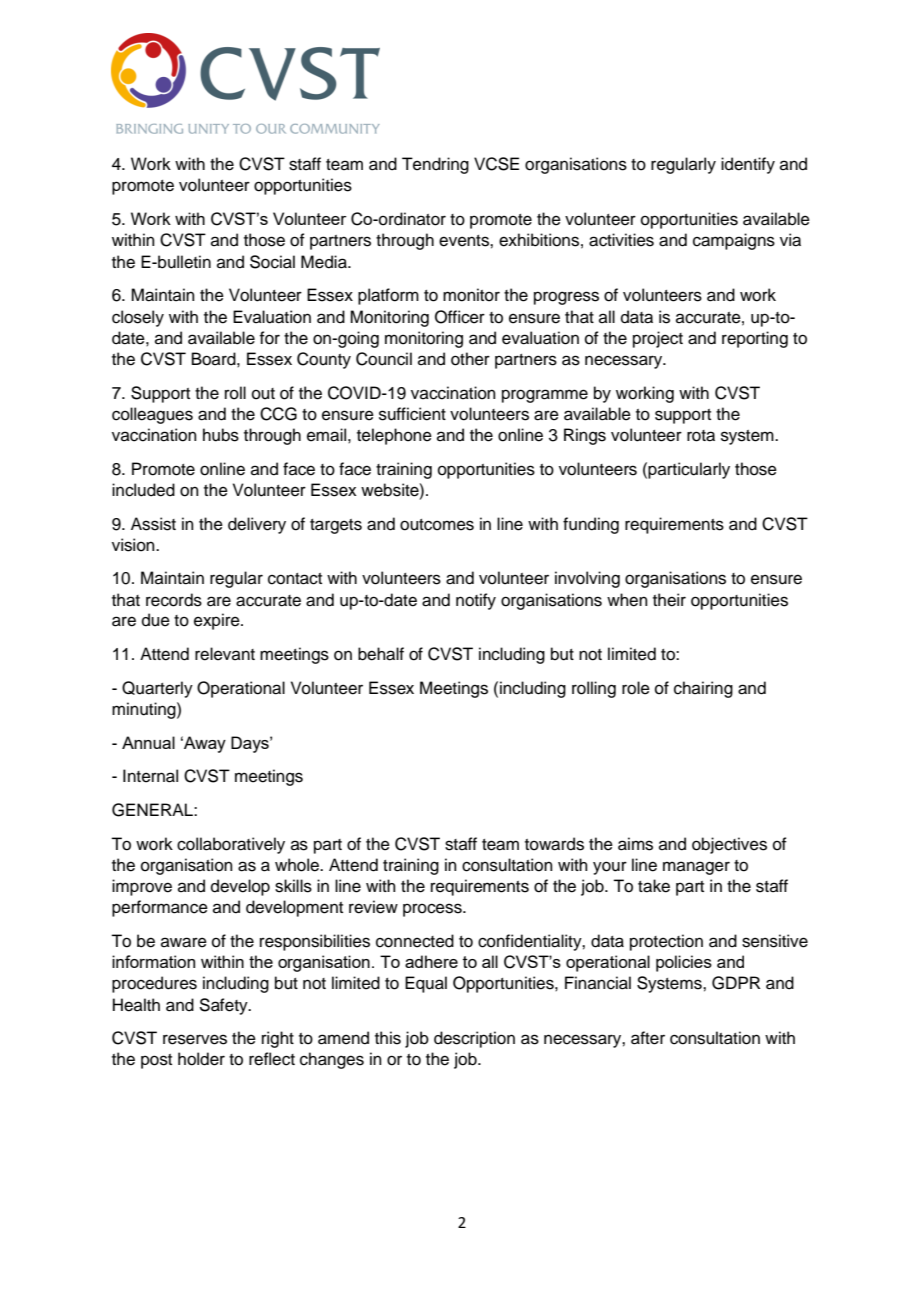  I want to click on events, so click(465, 241).
